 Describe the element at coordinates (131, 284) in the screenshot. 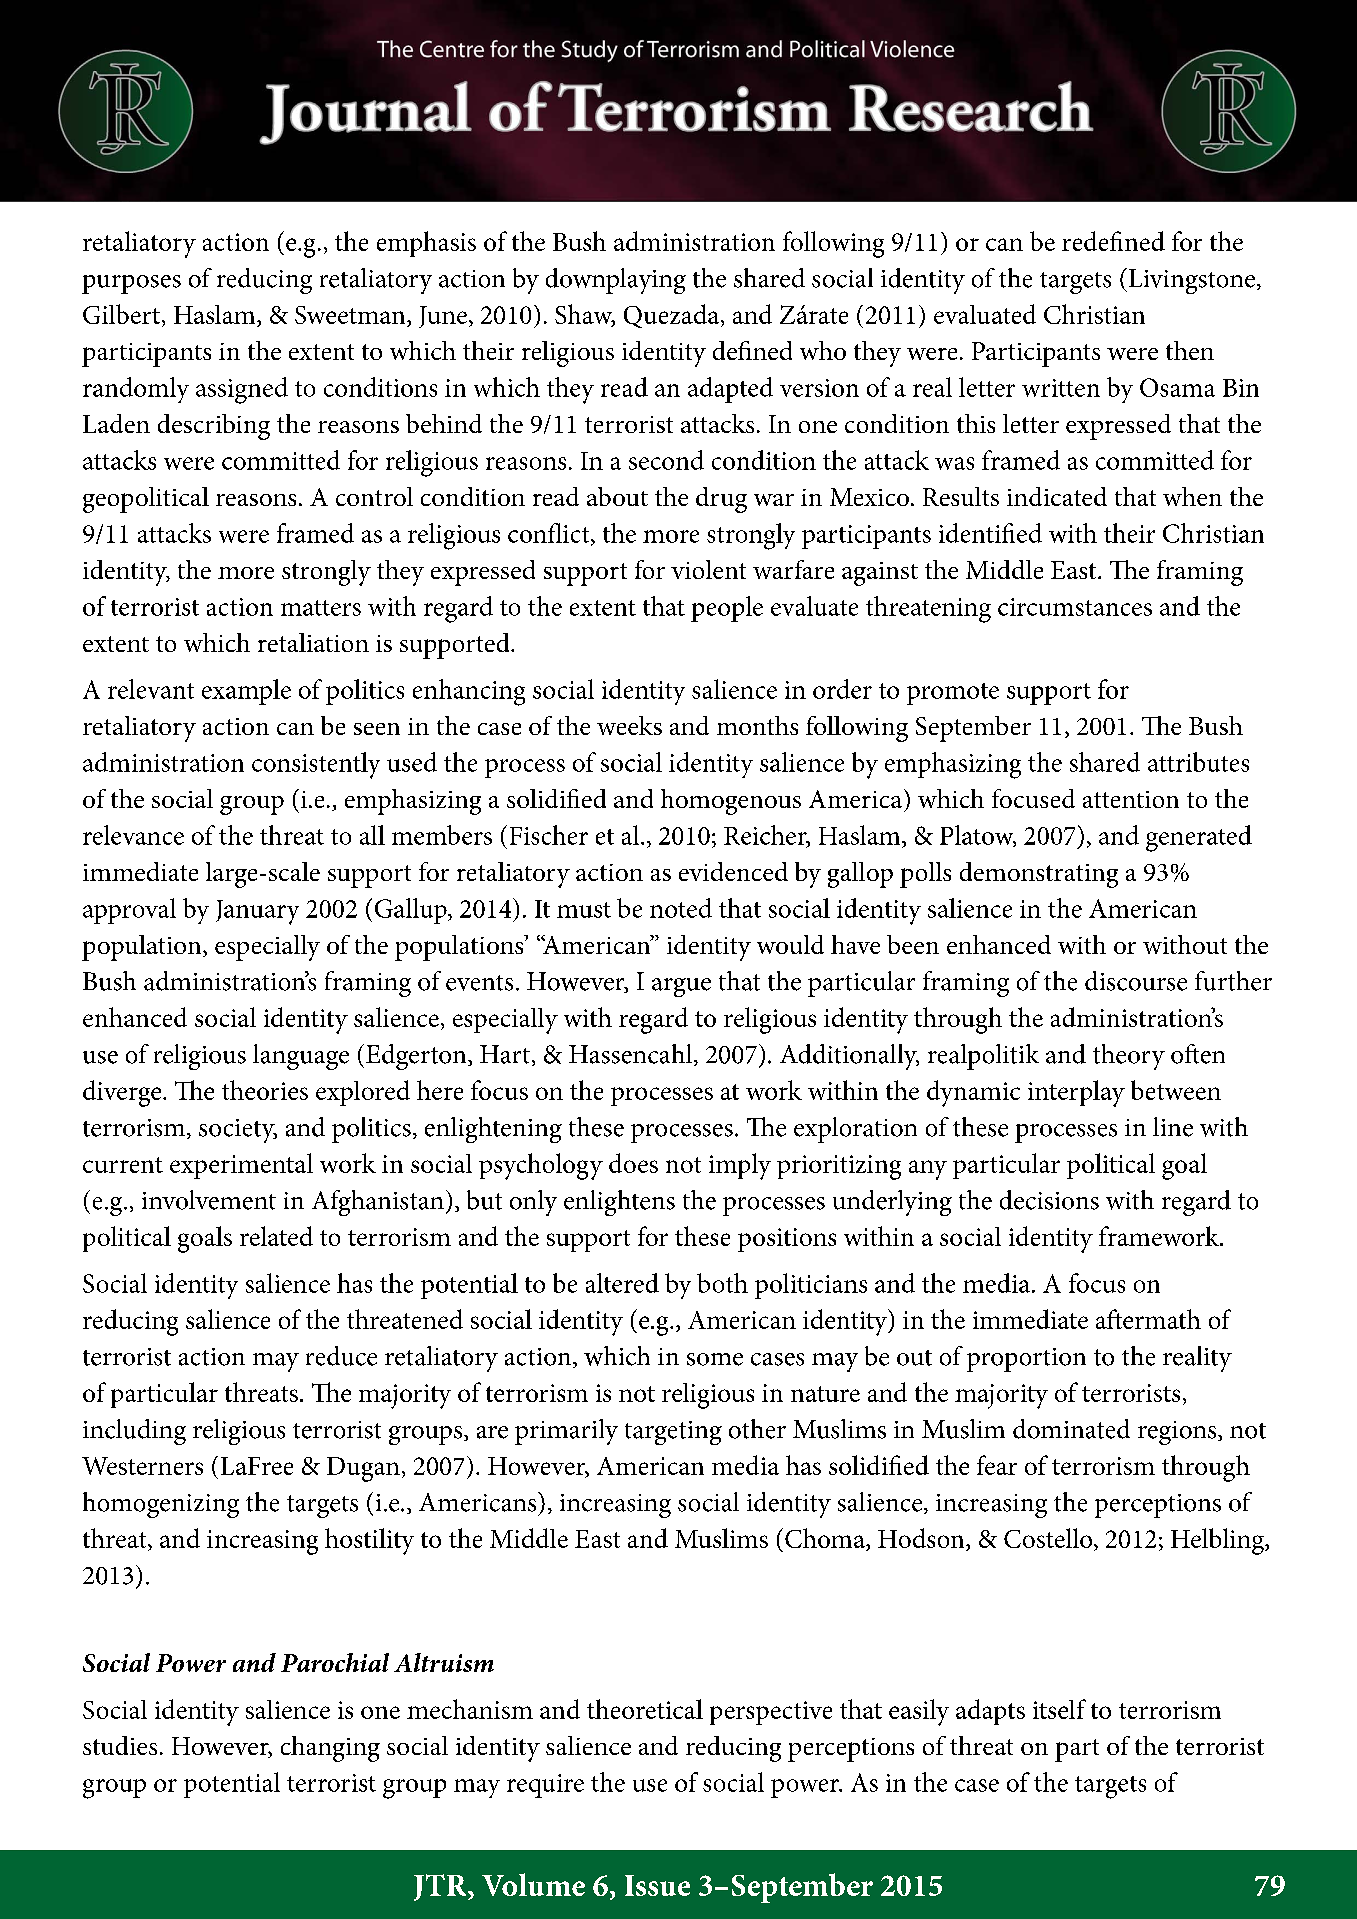

I see `purposes` at that location.
